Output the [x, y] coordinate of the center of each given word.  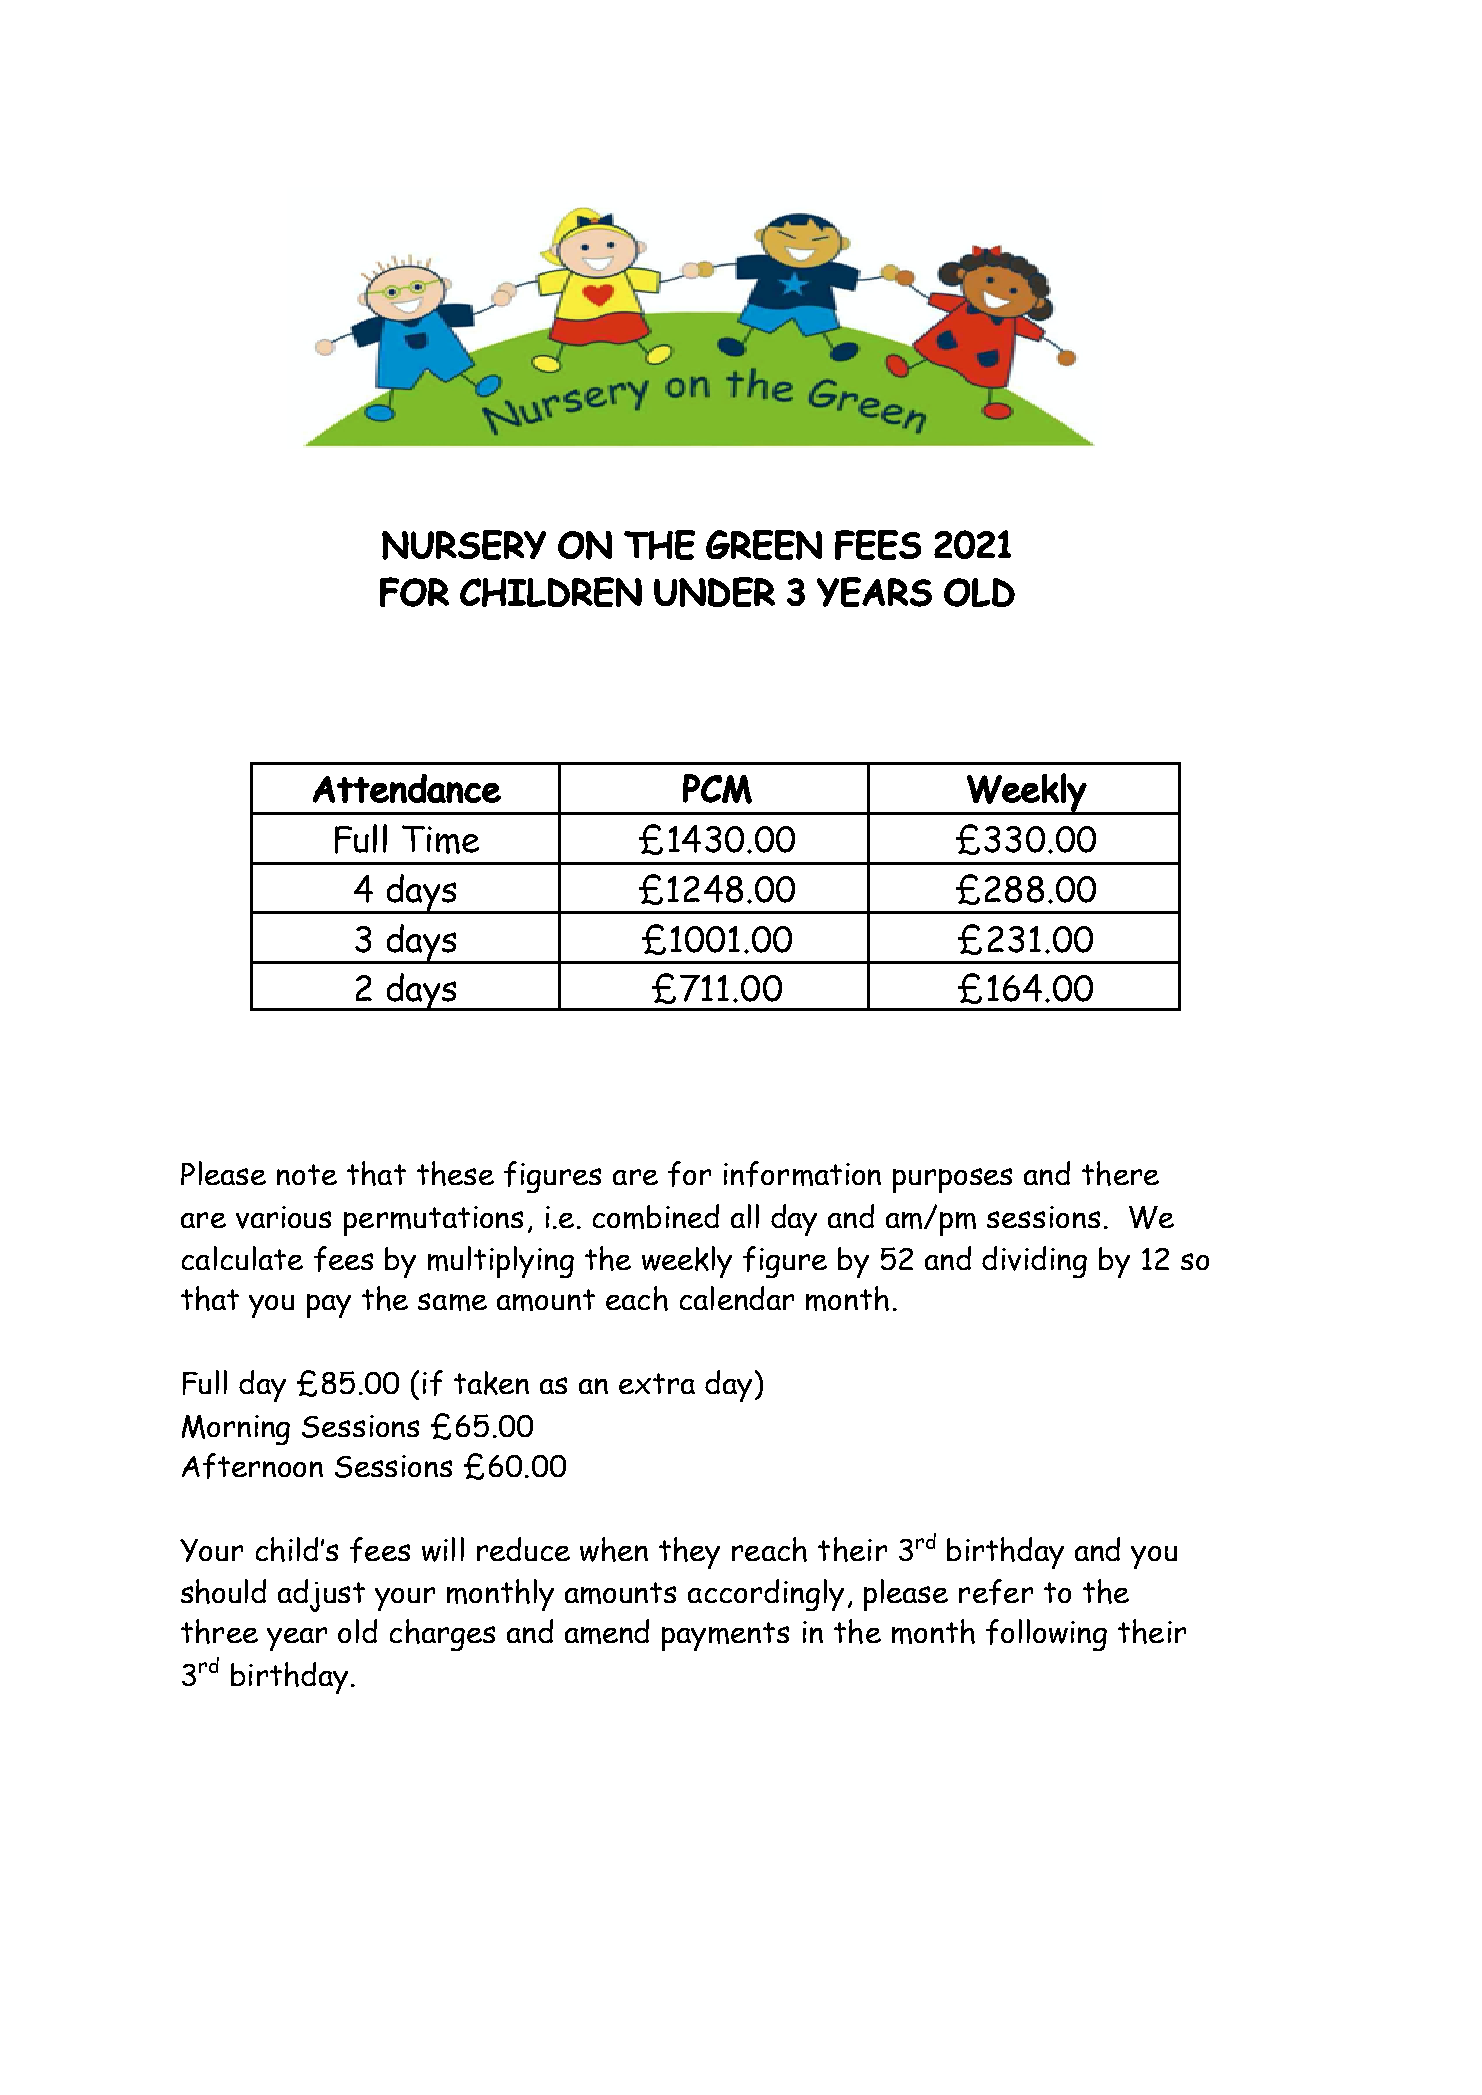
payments [725, 1636]
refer [996, 1592]
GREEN [764, 545]
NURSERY [464, 545]
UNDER [714, 592]
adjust [321, 1595]
